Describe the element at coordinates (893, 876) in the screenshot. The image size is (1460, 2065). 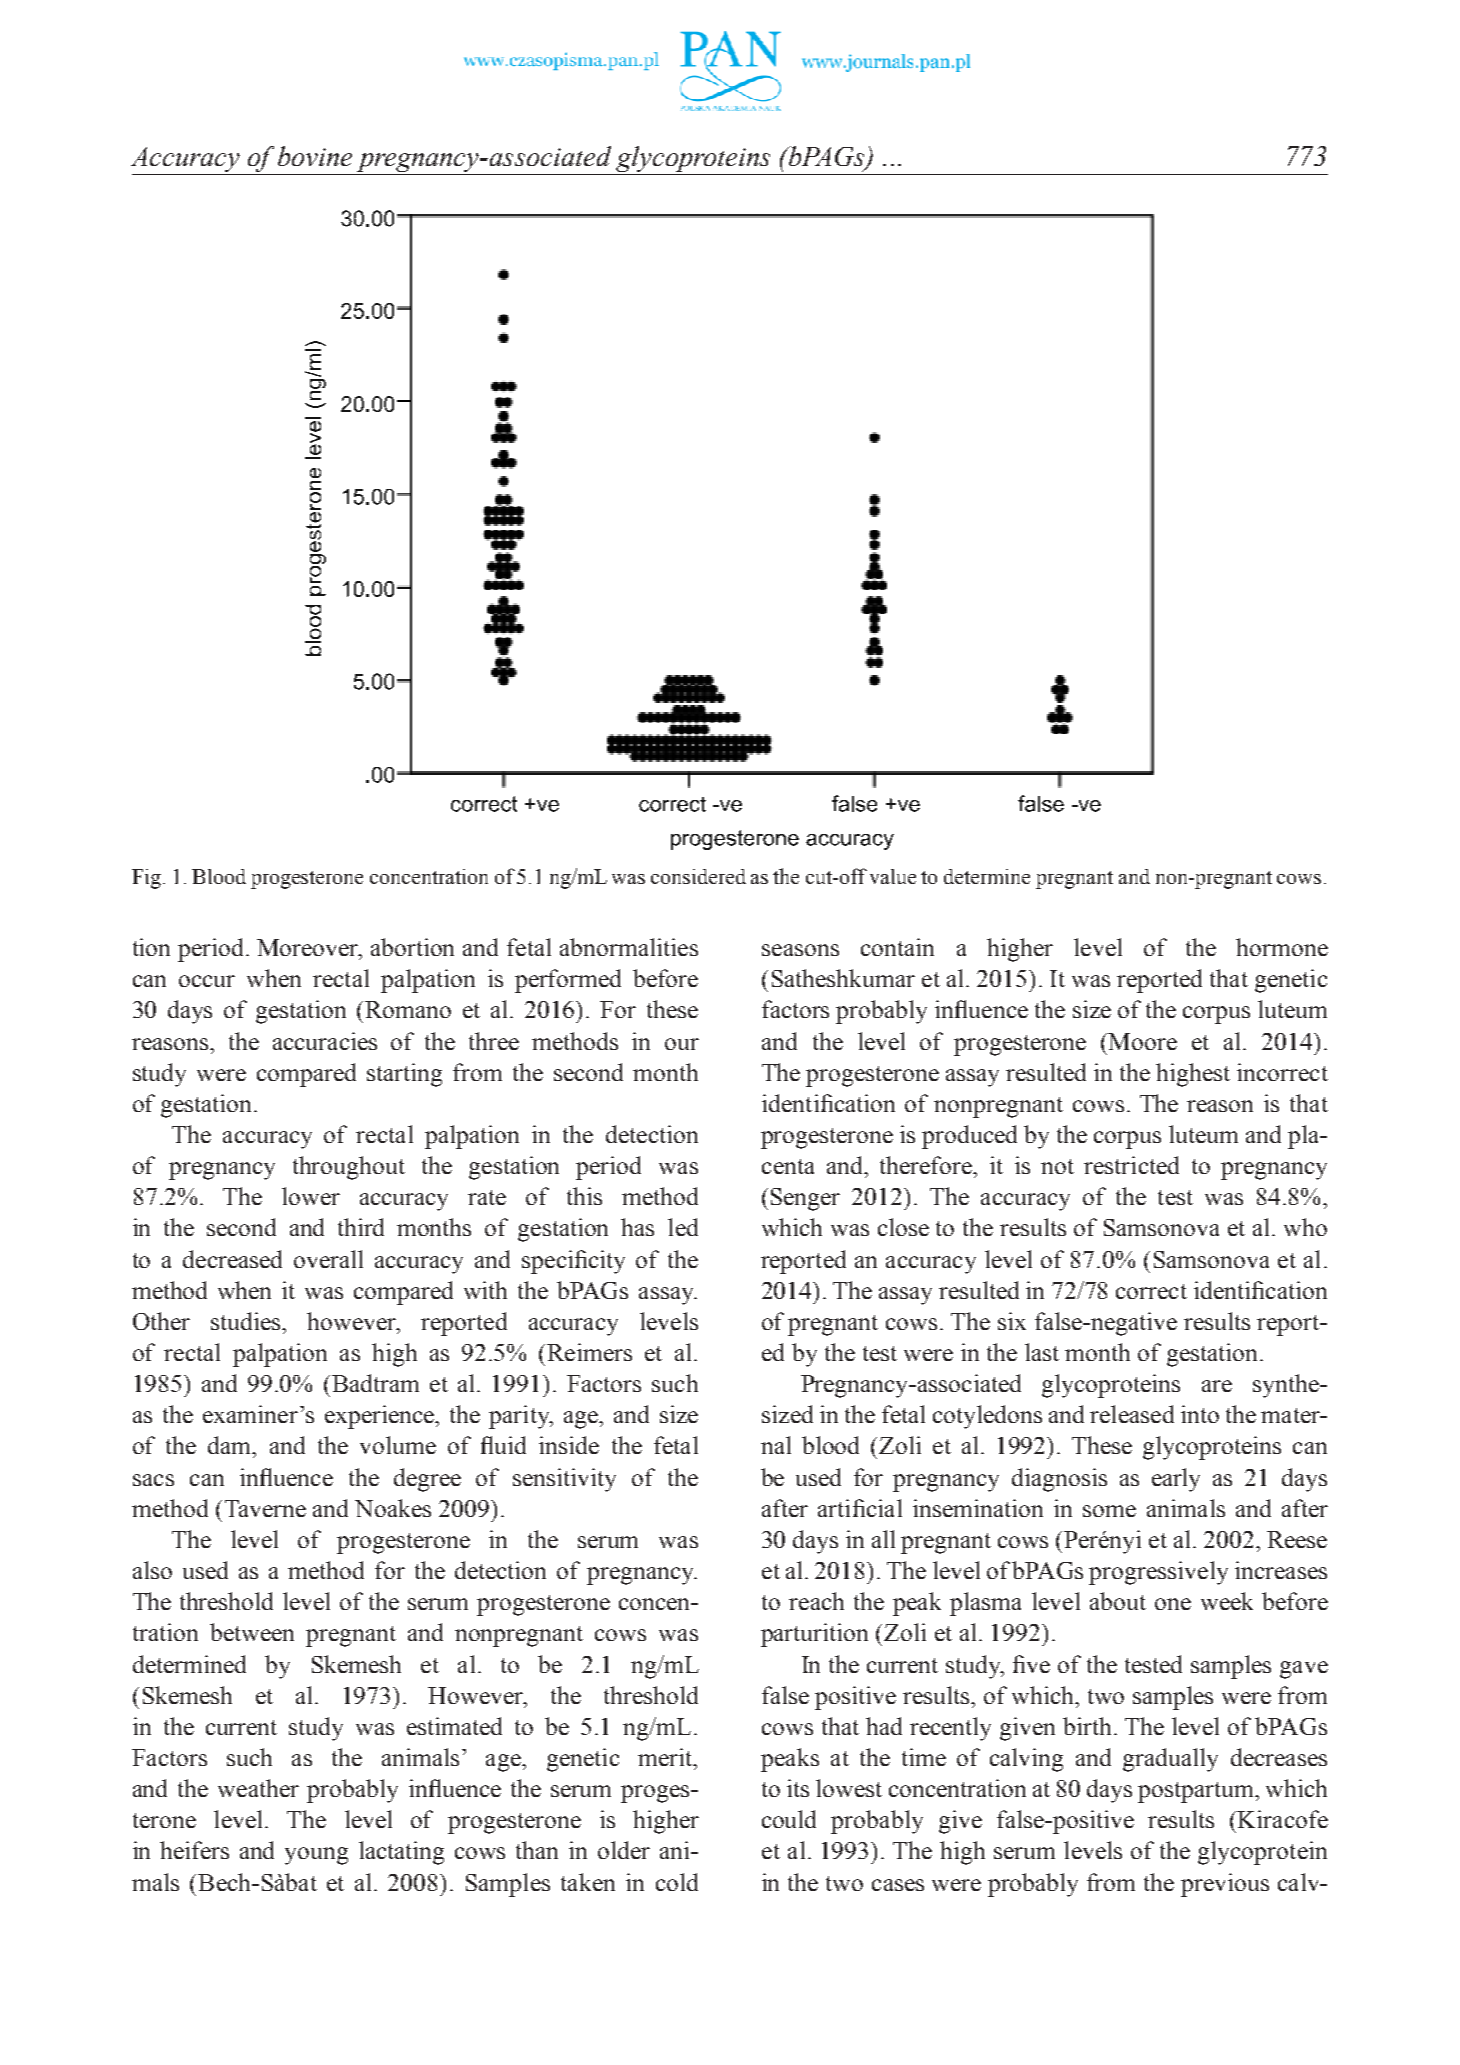
I see `value` at that location.
